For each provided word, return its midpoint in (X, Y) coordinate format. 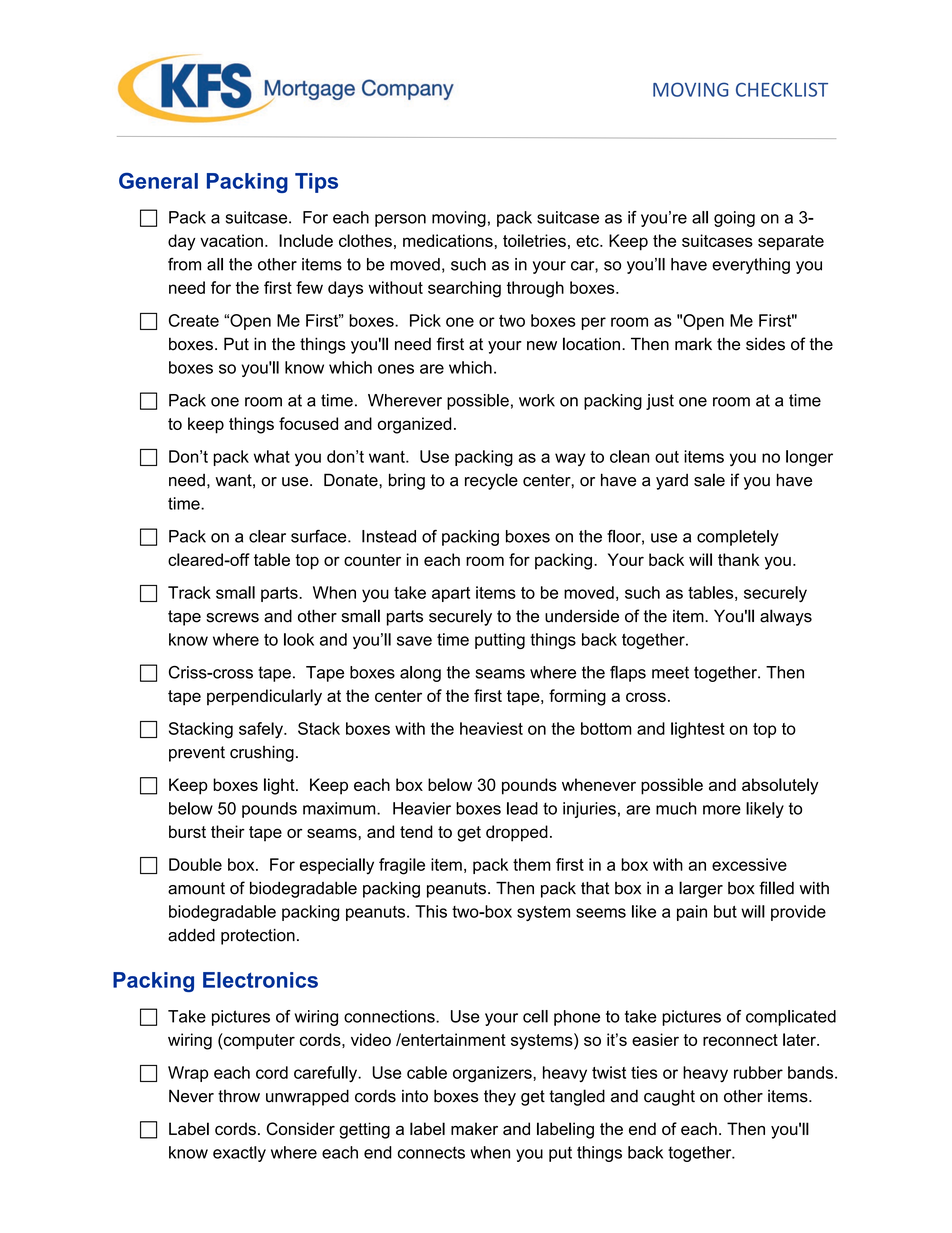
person (400, 220)
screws (232, 618)
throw (239, 1096)
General (158, 181)
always (786, 617)
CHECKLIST (782, 89)
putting (500, 641)
